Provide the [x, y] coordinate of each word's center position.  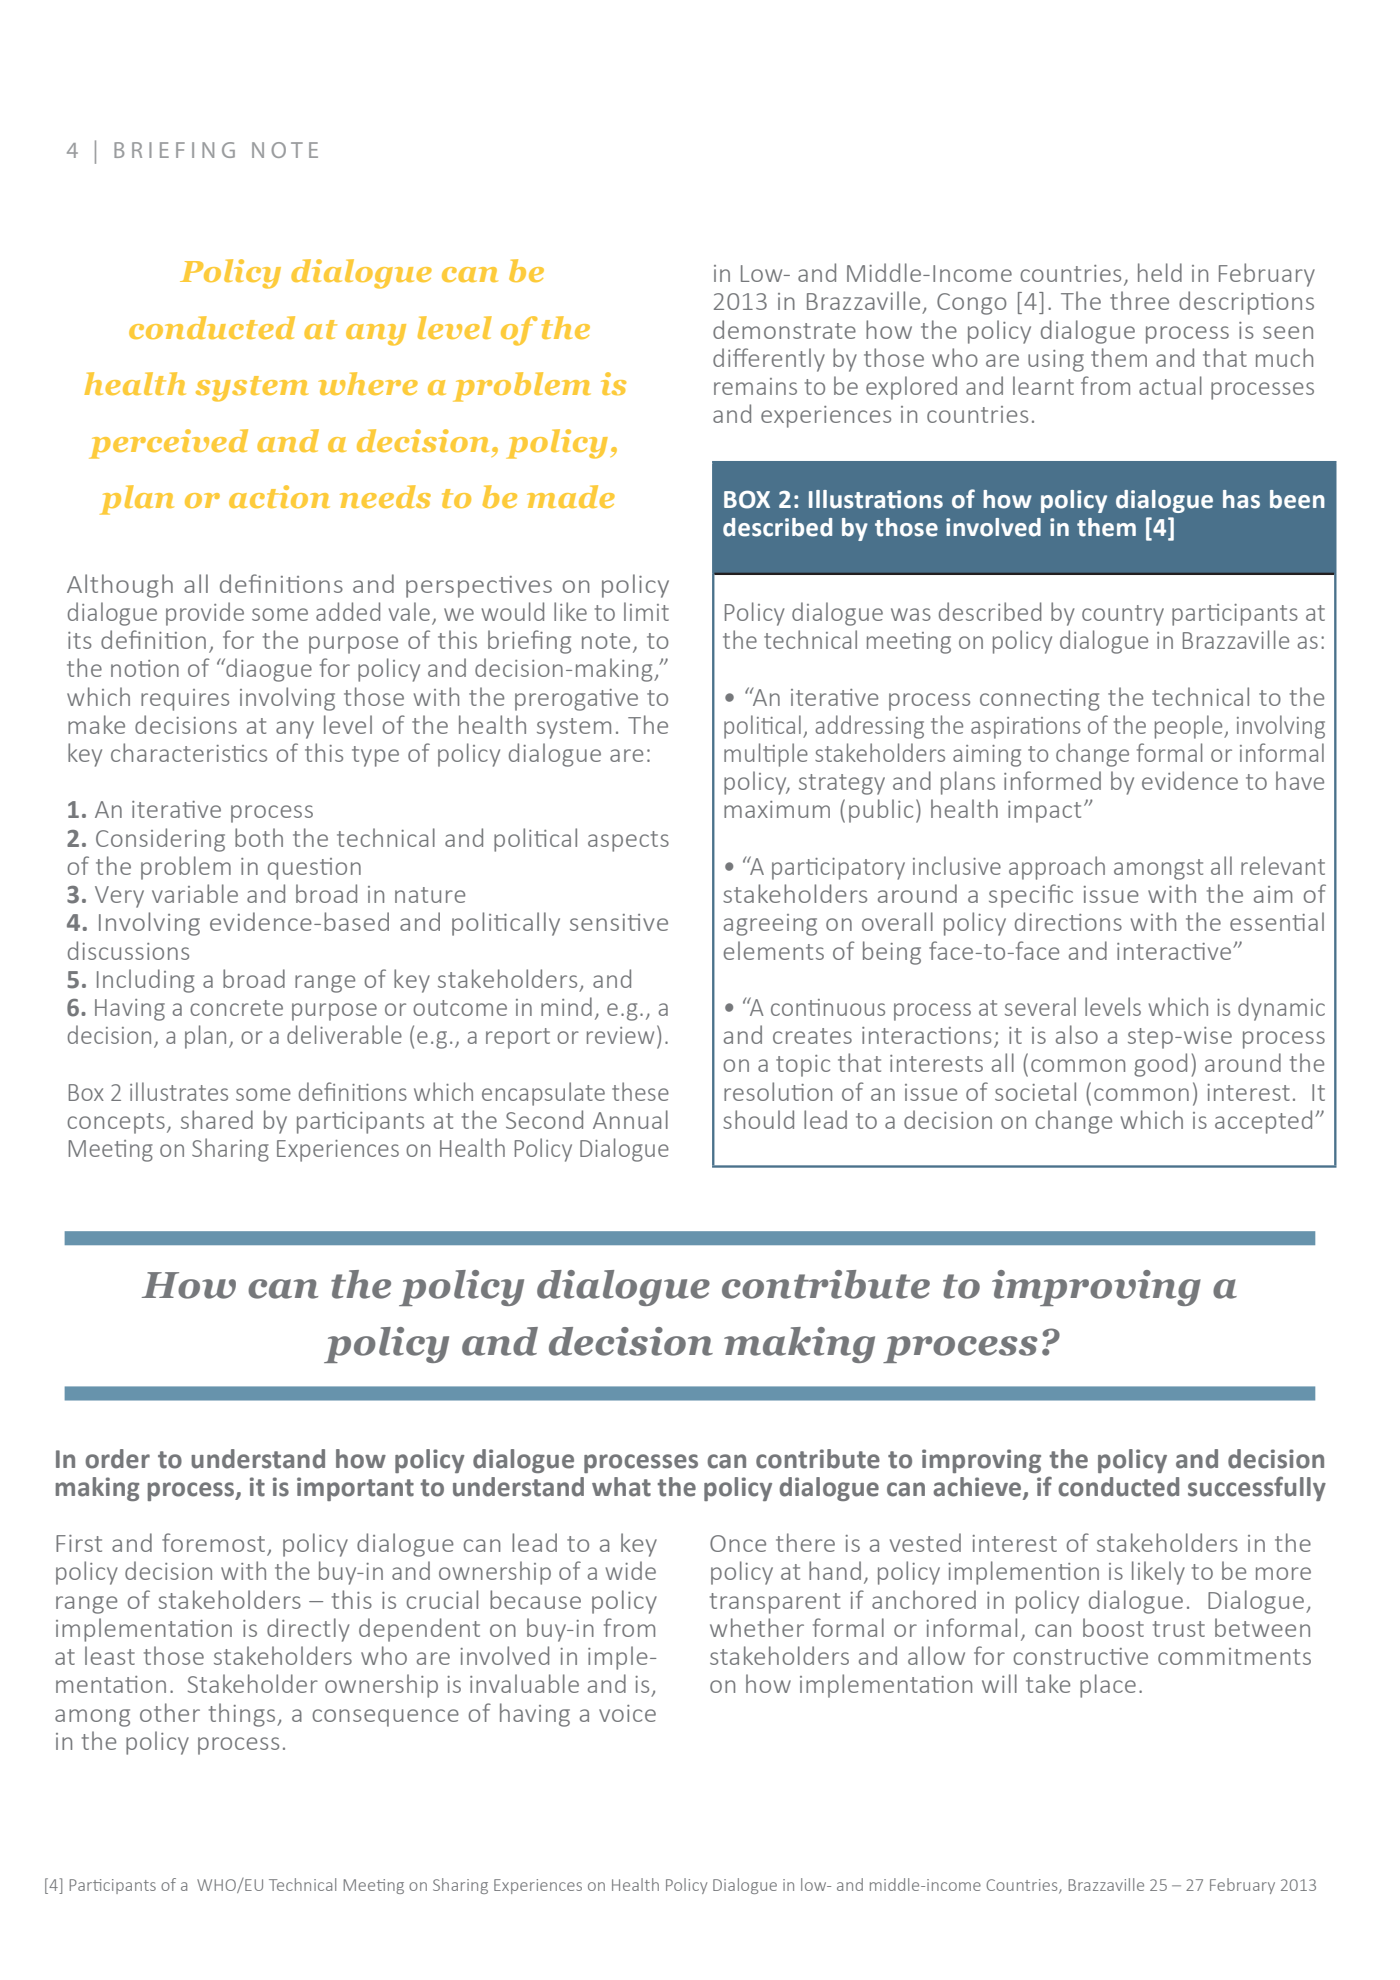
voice [627, 1713]
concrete [236, 1008]
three [1139, 300]
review [620, 1035]
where [368, 383]
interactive [1175, 951]
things [243, 1715]
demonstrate [784, 329]
